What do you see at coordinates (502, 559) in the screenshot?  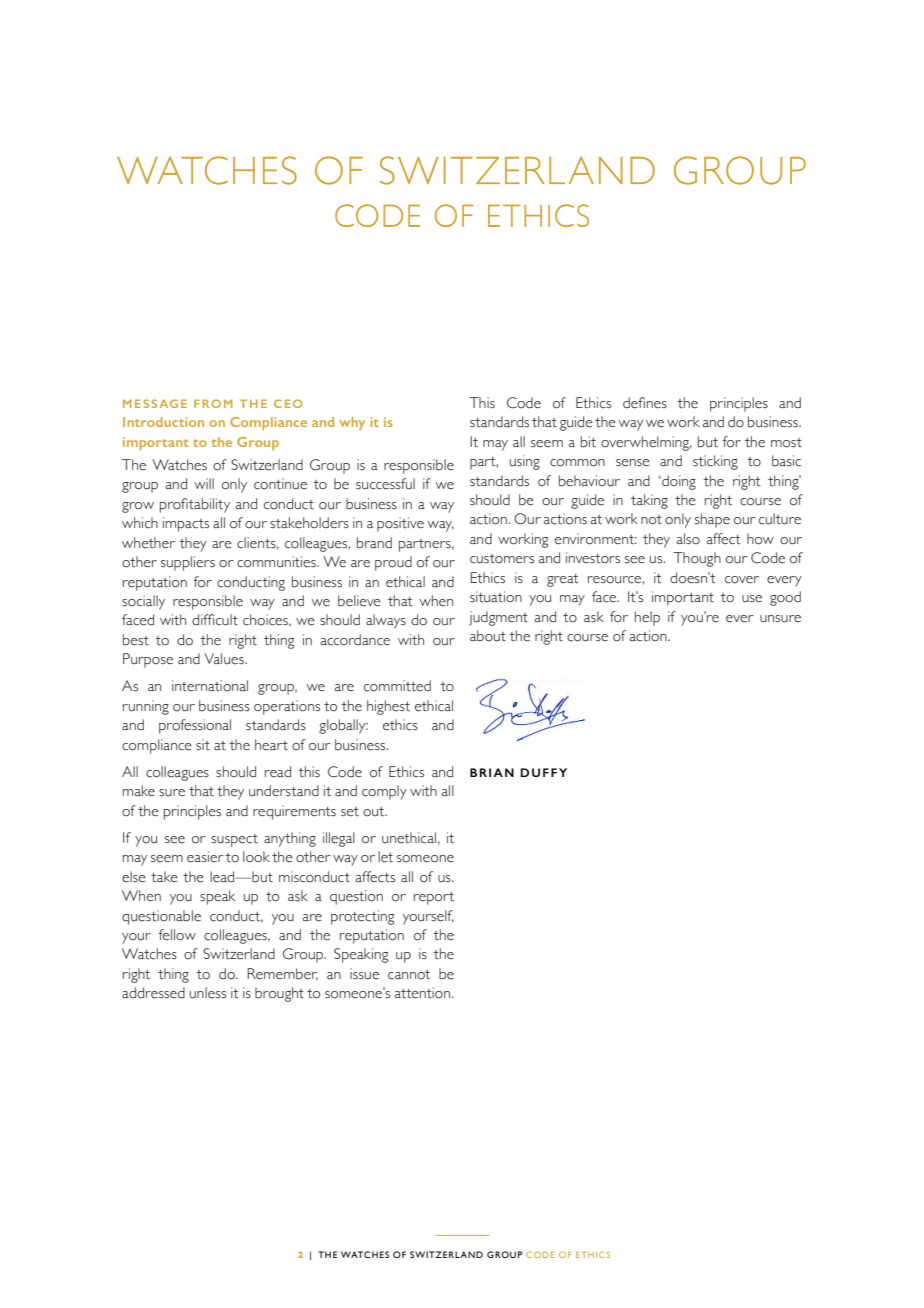 I see `customers` at bounding box center [502, 559].
